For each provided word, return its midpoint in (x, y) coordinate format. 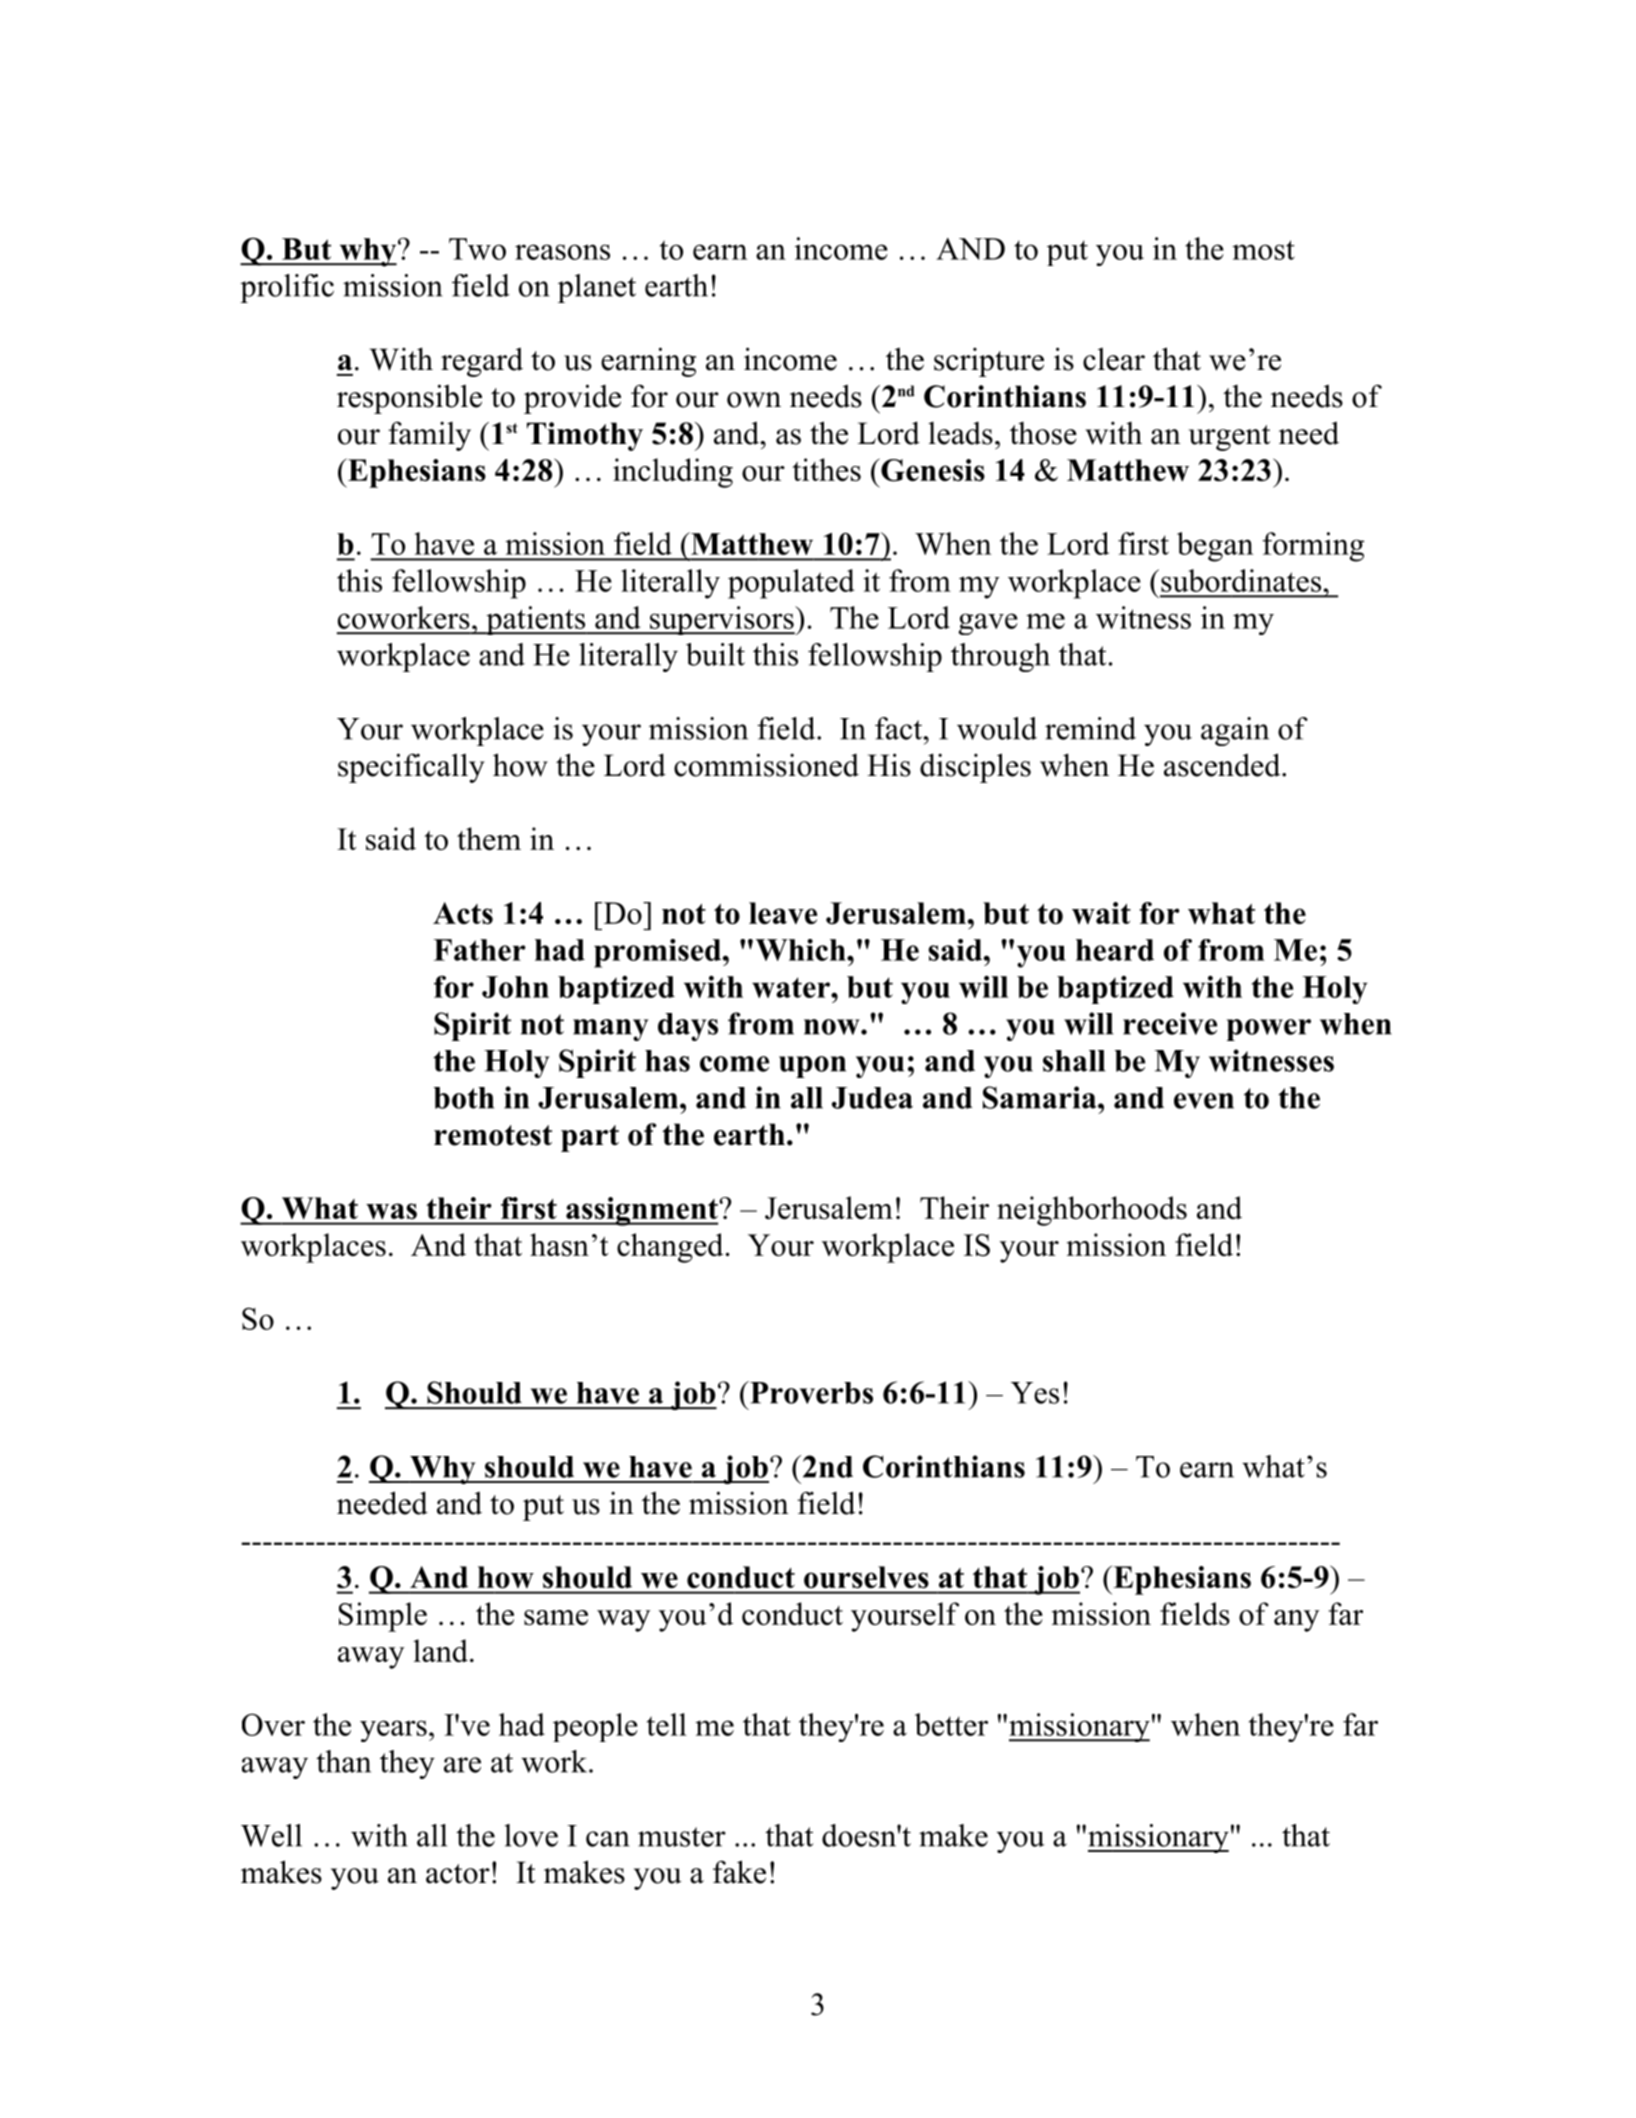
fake (739, 1872)
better (951, 1724)
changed (670, 1248)
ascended (1222, 765)
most (1263, 250)
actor (458, 1874)
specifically (411, 768)
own (754, 400)
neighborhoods (1092, 1211)
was (392, 1211)
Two (477, 249)
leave (783, 913)
